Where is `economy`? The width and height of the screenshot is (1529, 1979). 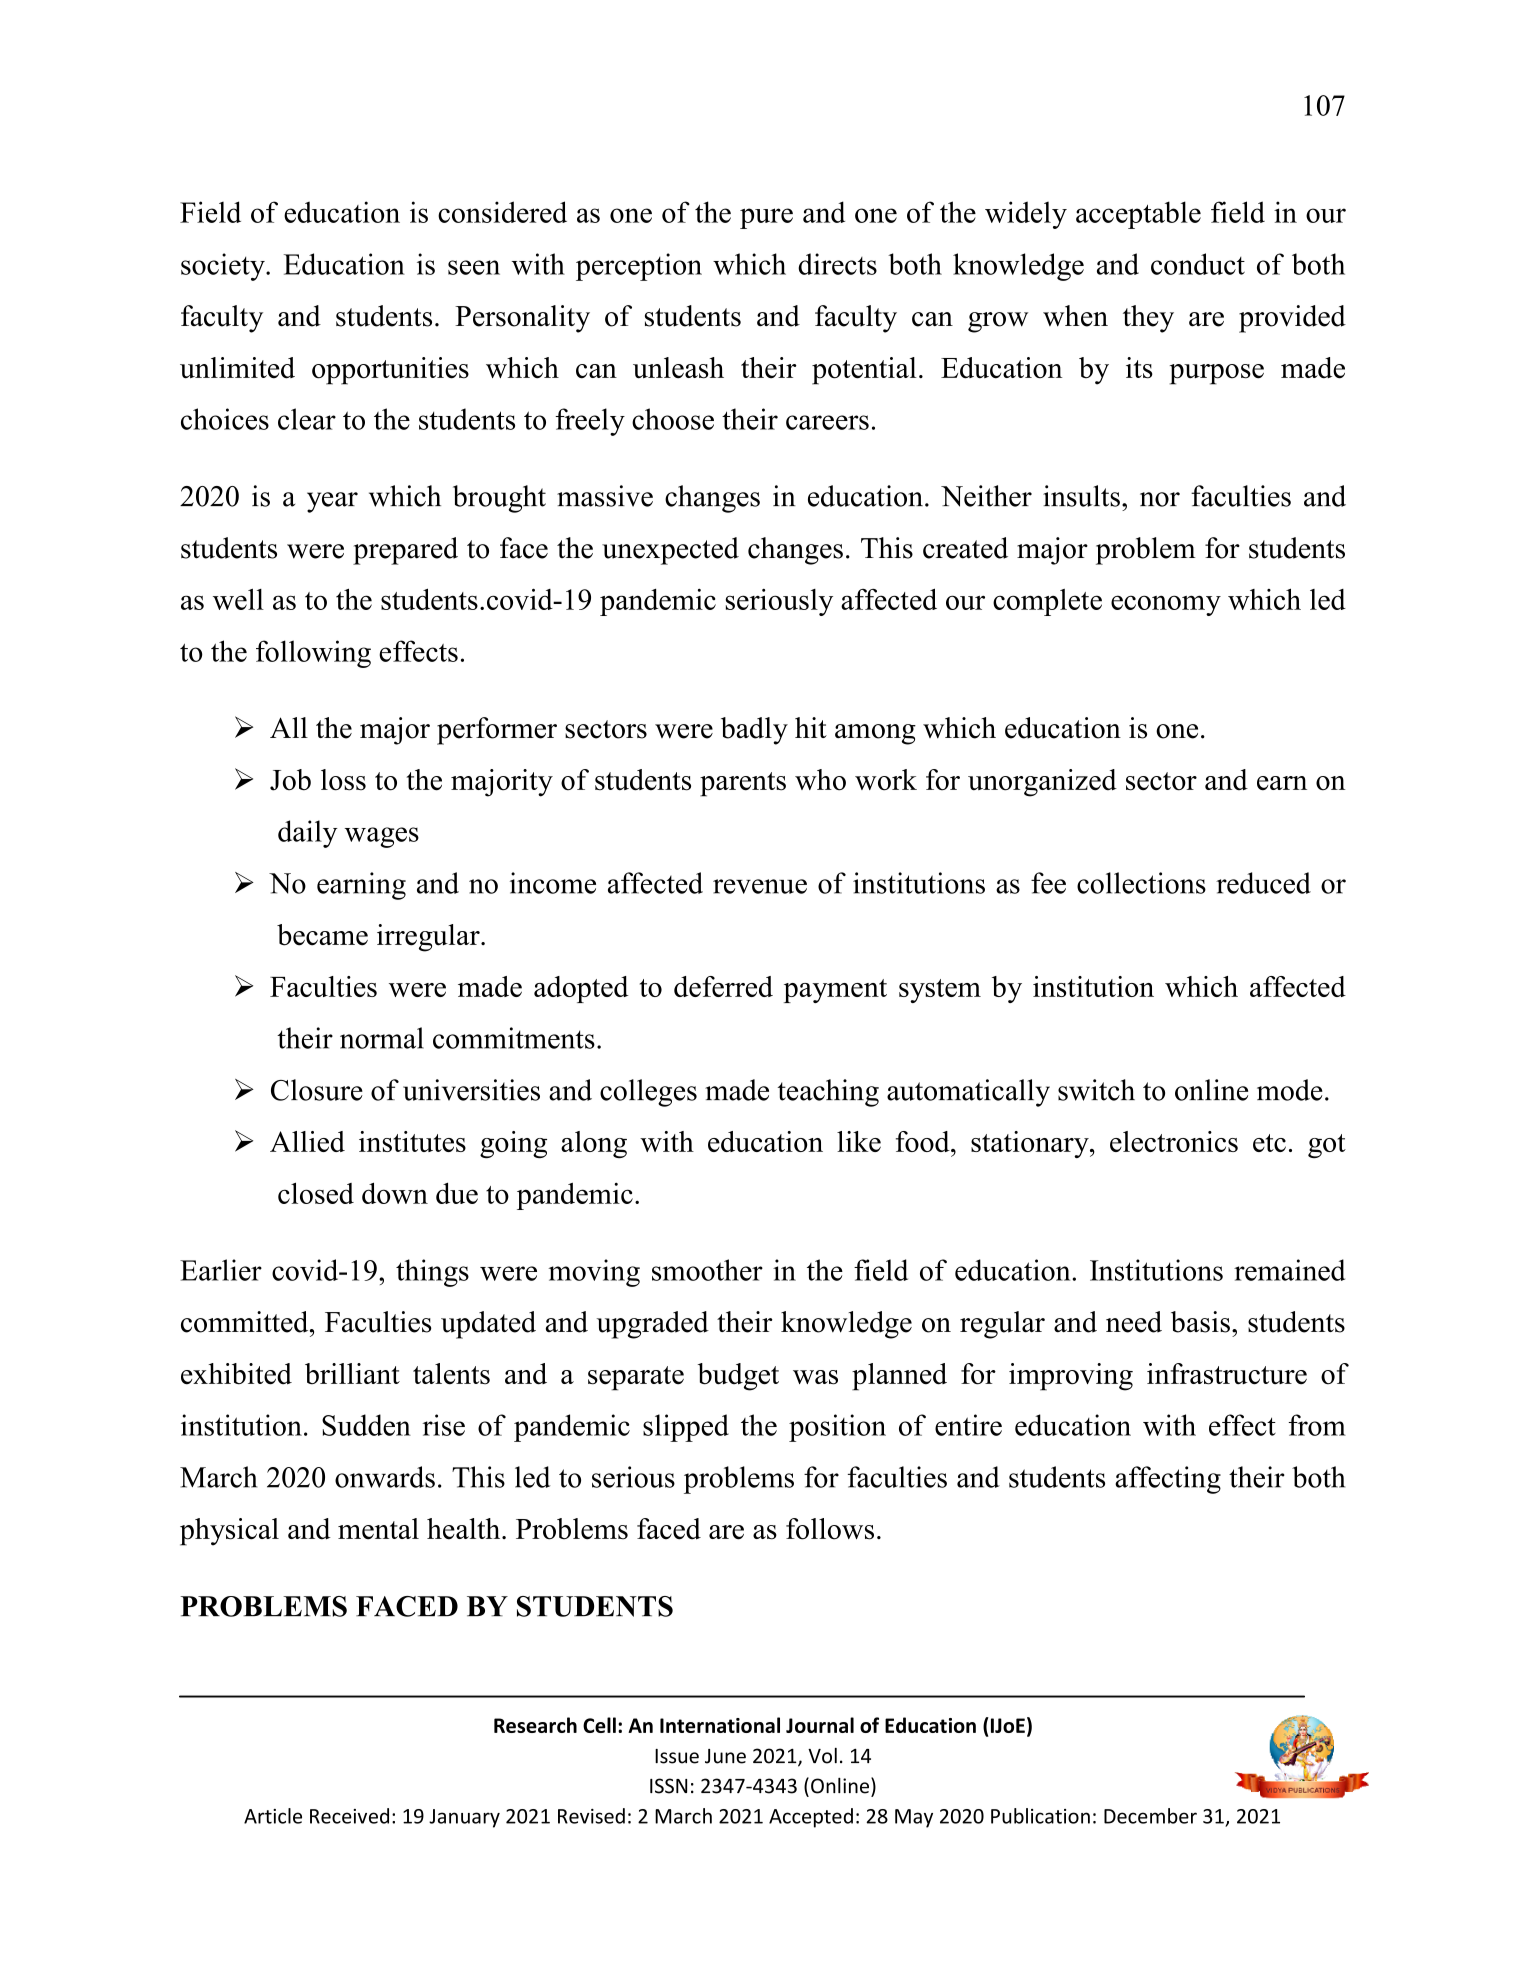 economy is located at coordinates (1166, 605).
